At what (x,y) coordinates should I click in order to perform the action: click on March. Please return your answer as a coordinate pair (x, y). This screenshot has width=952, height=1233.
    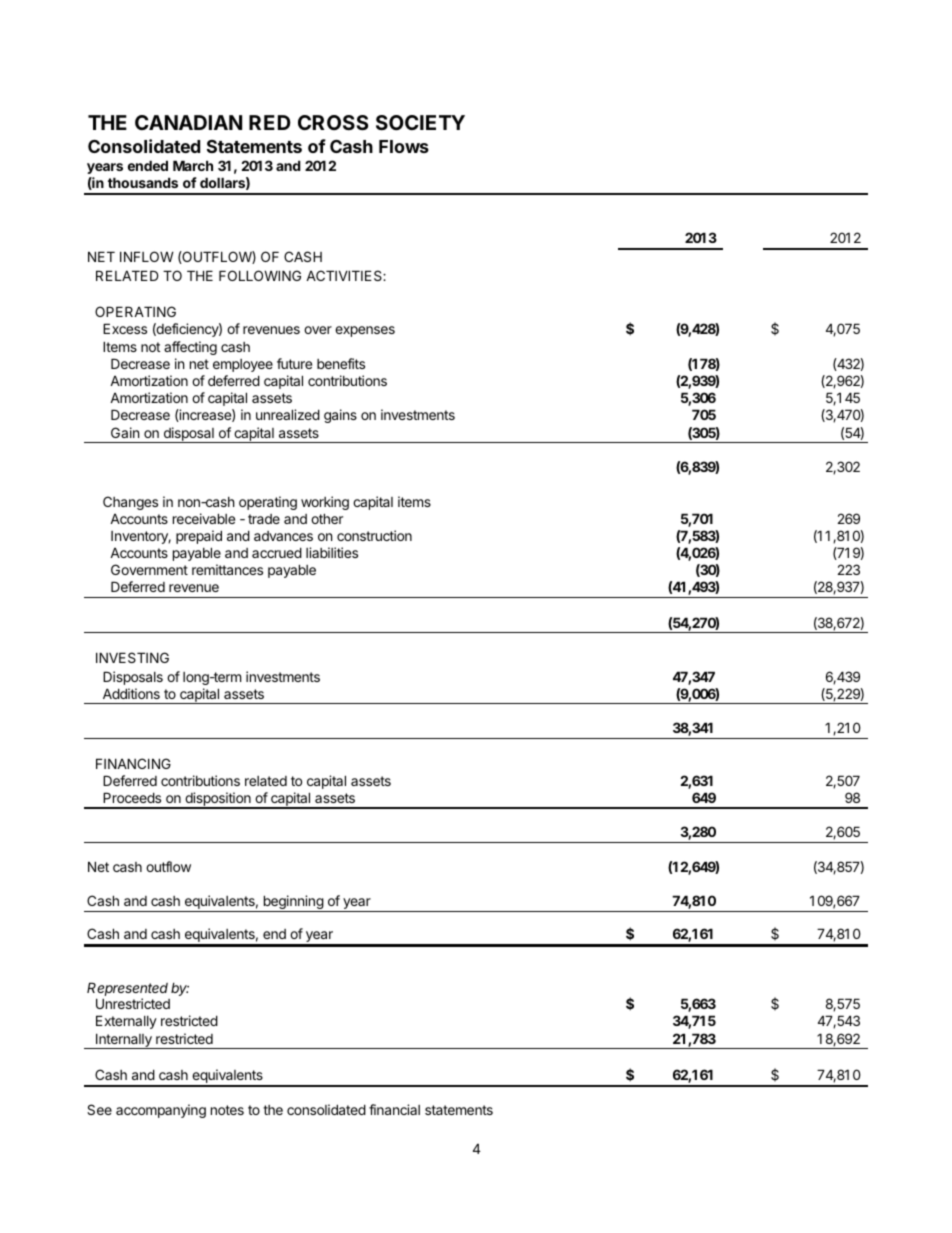
    Looking at the image, I should click on (193, 165).
